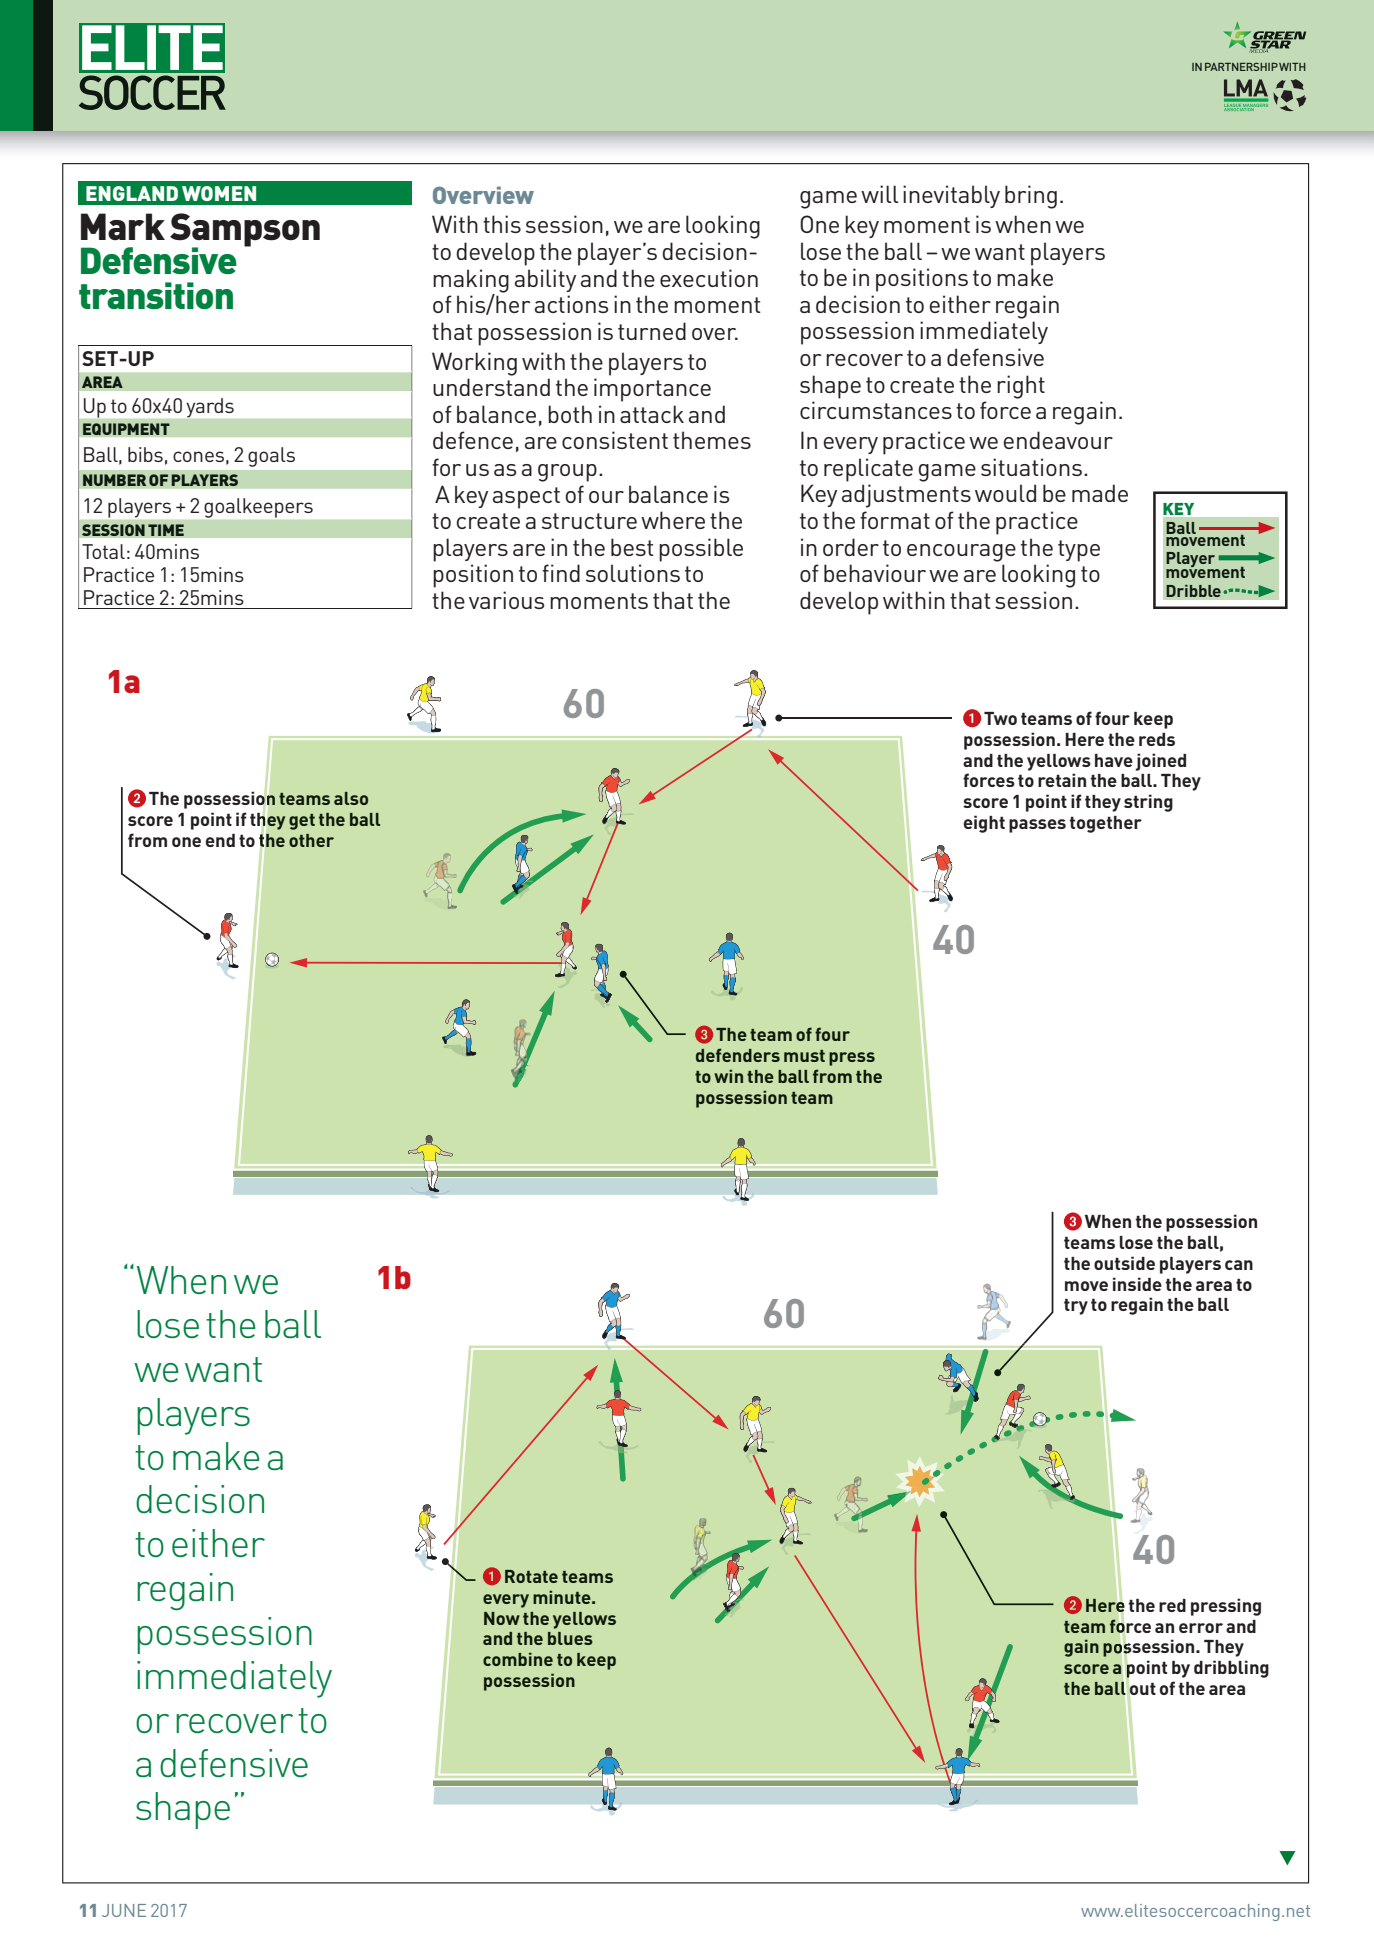  Describe the element at coordinates (1193, 591) in the screenshot. I see `Dribble` at that location.
